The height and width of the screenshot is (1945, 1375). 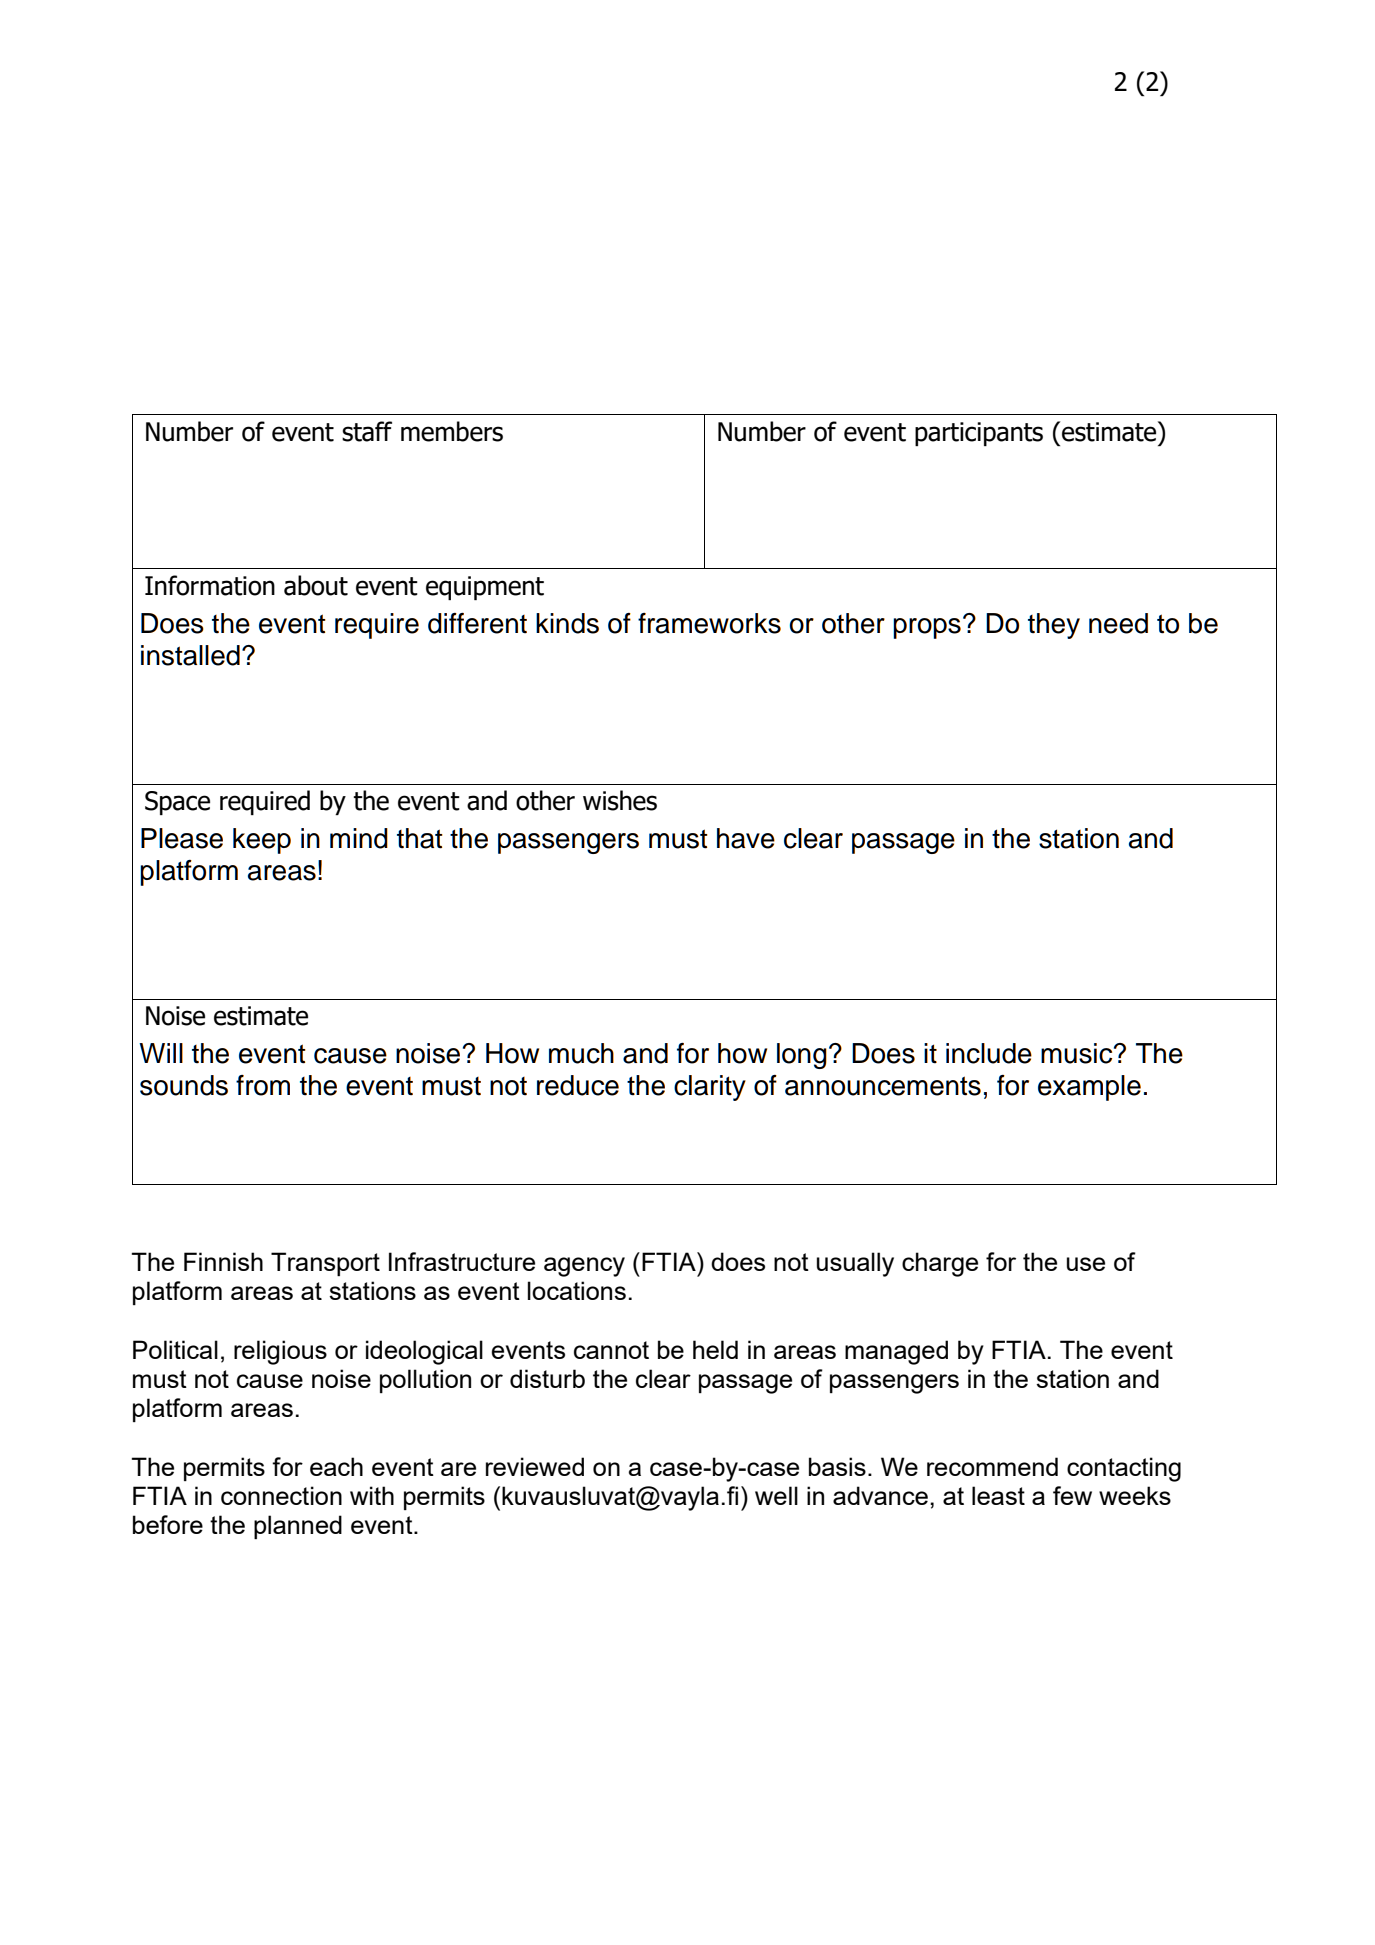 What do you see at coordinates (367, 431) in the screenshot?
I see `staff` at bounding box center [367, 431].
